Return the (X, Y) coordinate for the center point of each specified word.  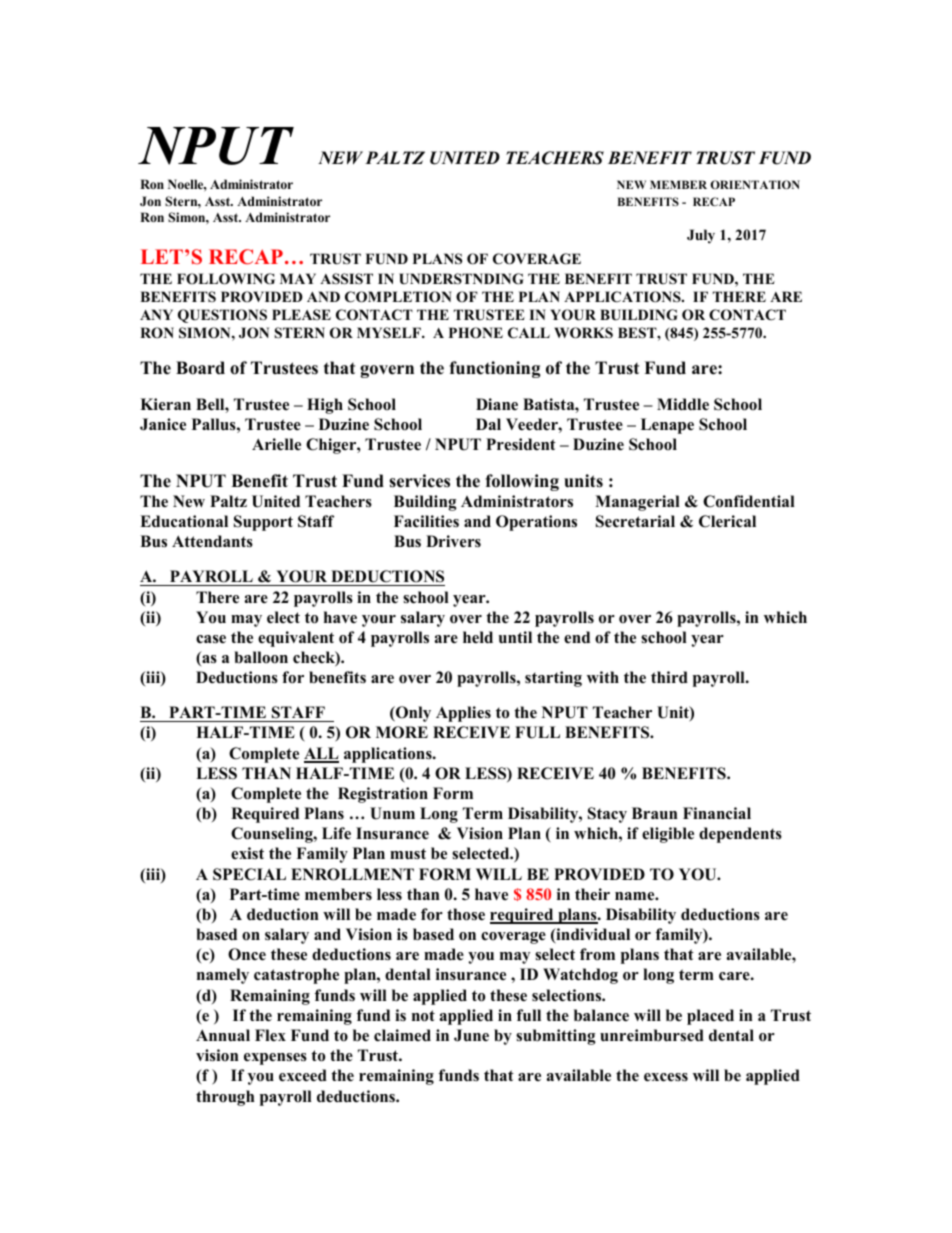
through (225, 1098)
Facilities (426, 521)
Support (263, 523)
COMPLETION (398, 297)
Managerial (637, 503)
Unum (392, 813)
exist (247, 853)
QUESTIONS (222, 316)
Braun (655, 813)
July (701, 236)
